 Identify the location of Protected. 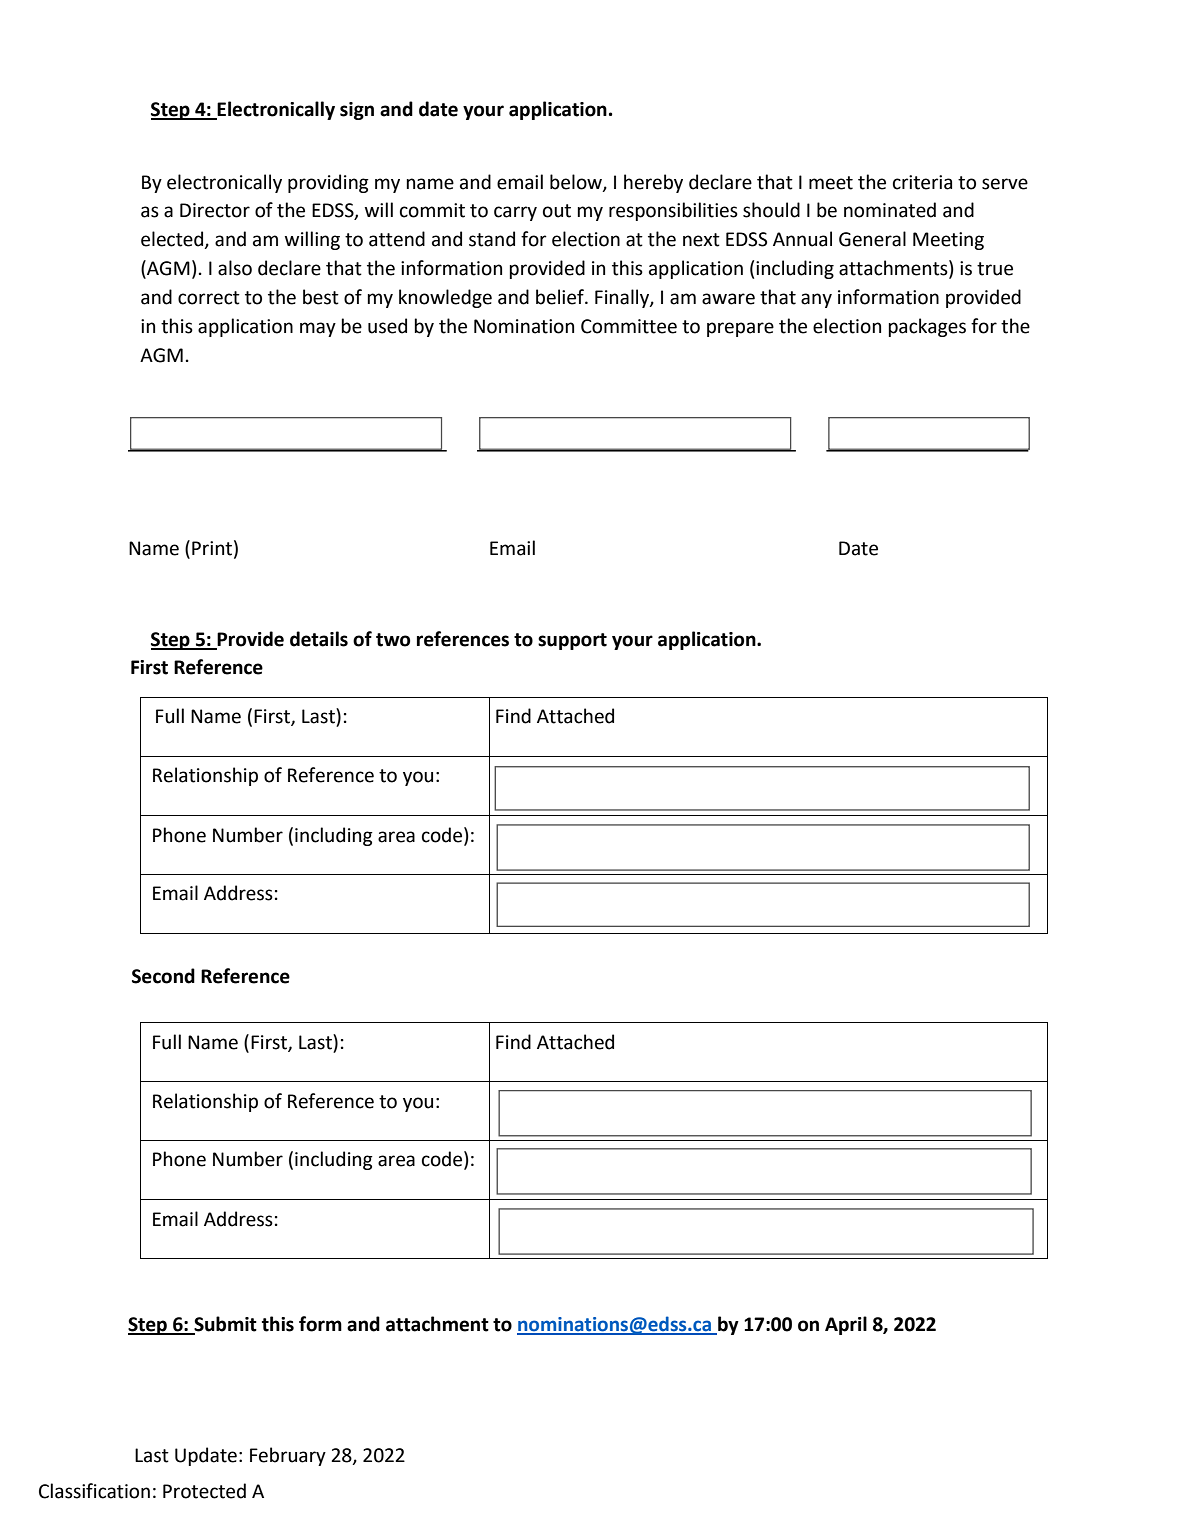
(204, 1491).
